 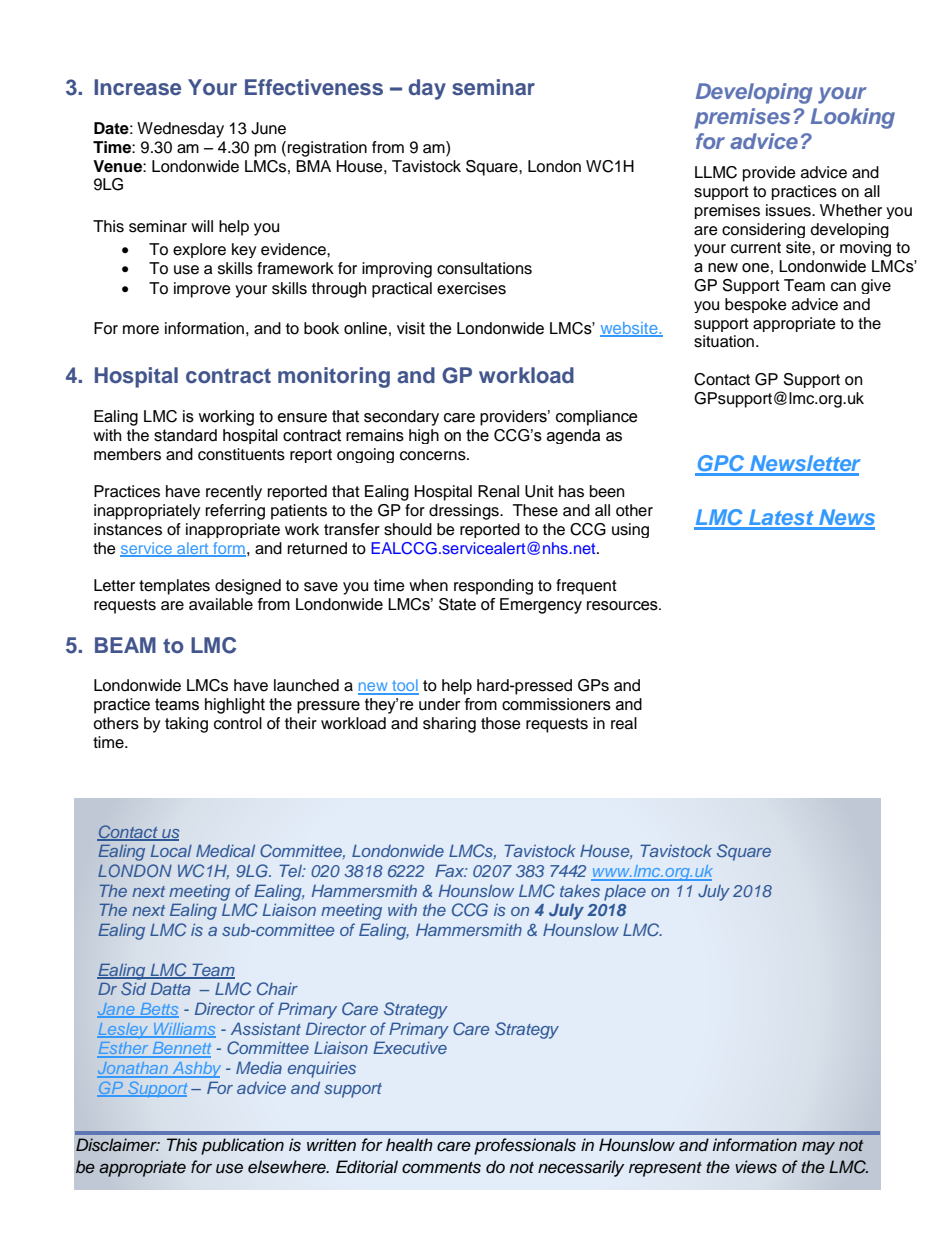 What do you see at coordinates (242, 1146) in the screenshot?
I see `publication` at bounding box center [242, 1146].
